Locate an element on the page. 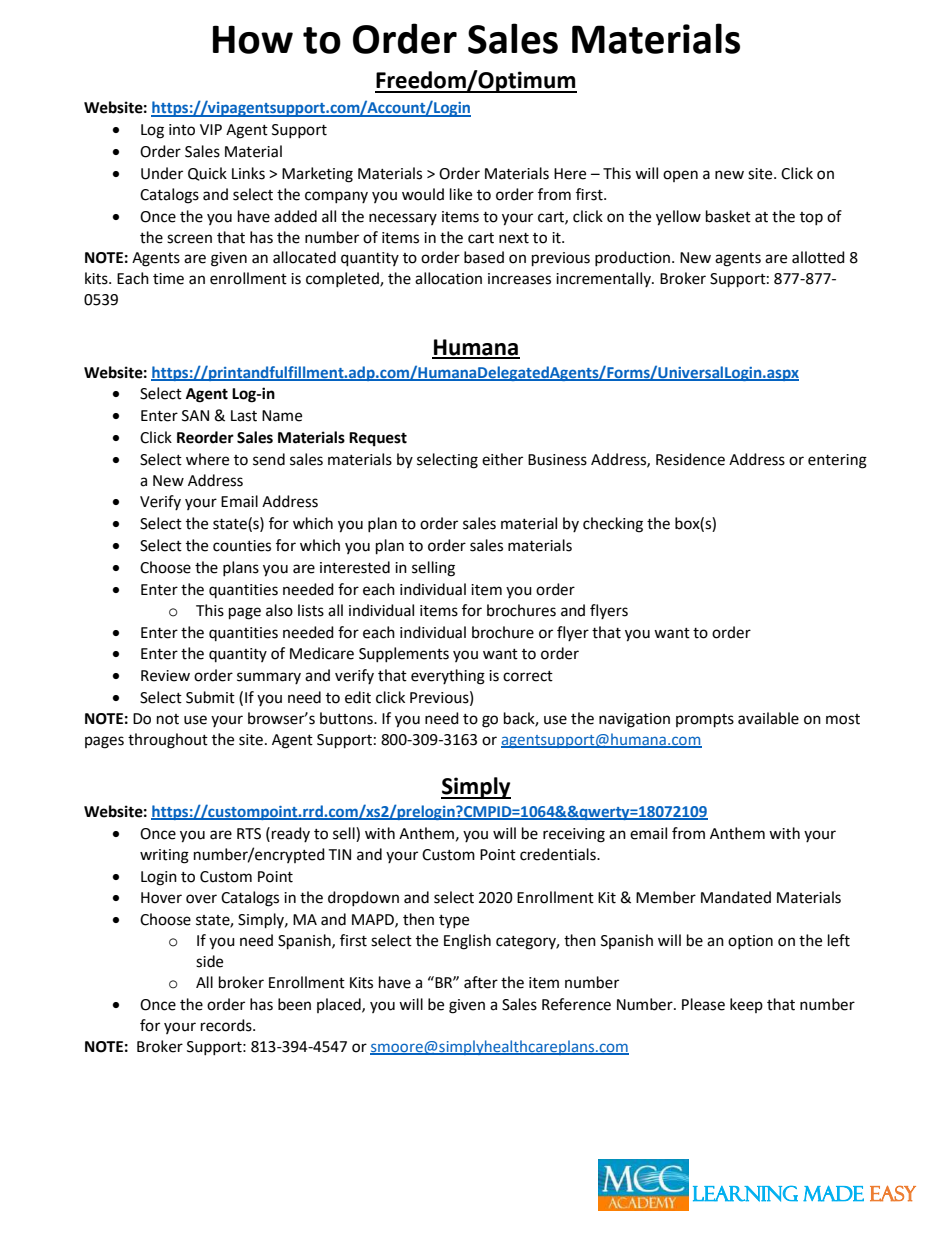 This image has width=952, height=1233. MADE is located at coordinates (833, 1194).
